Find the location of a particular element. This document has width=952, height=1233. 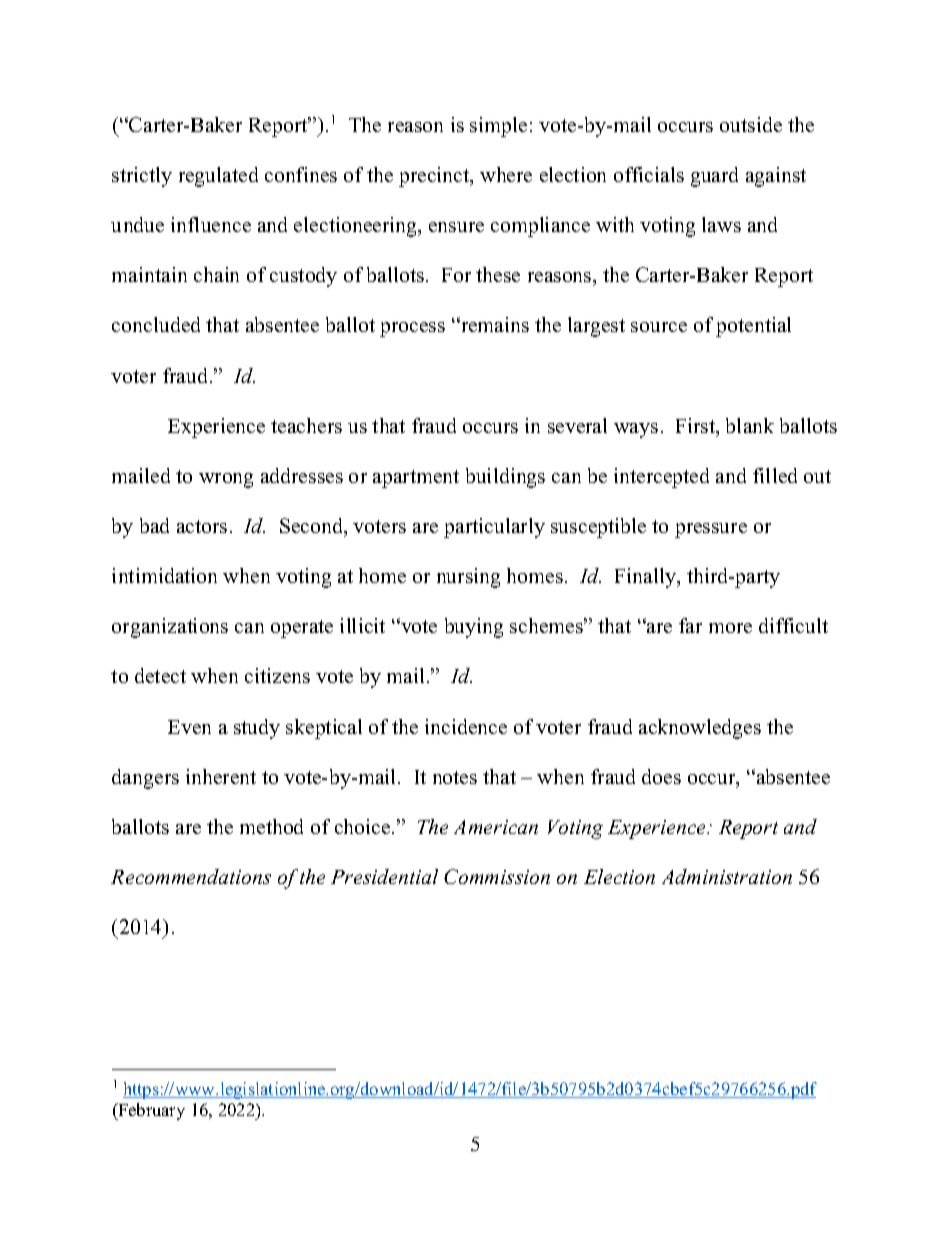

regulated is located at coordinates (218, 177).
